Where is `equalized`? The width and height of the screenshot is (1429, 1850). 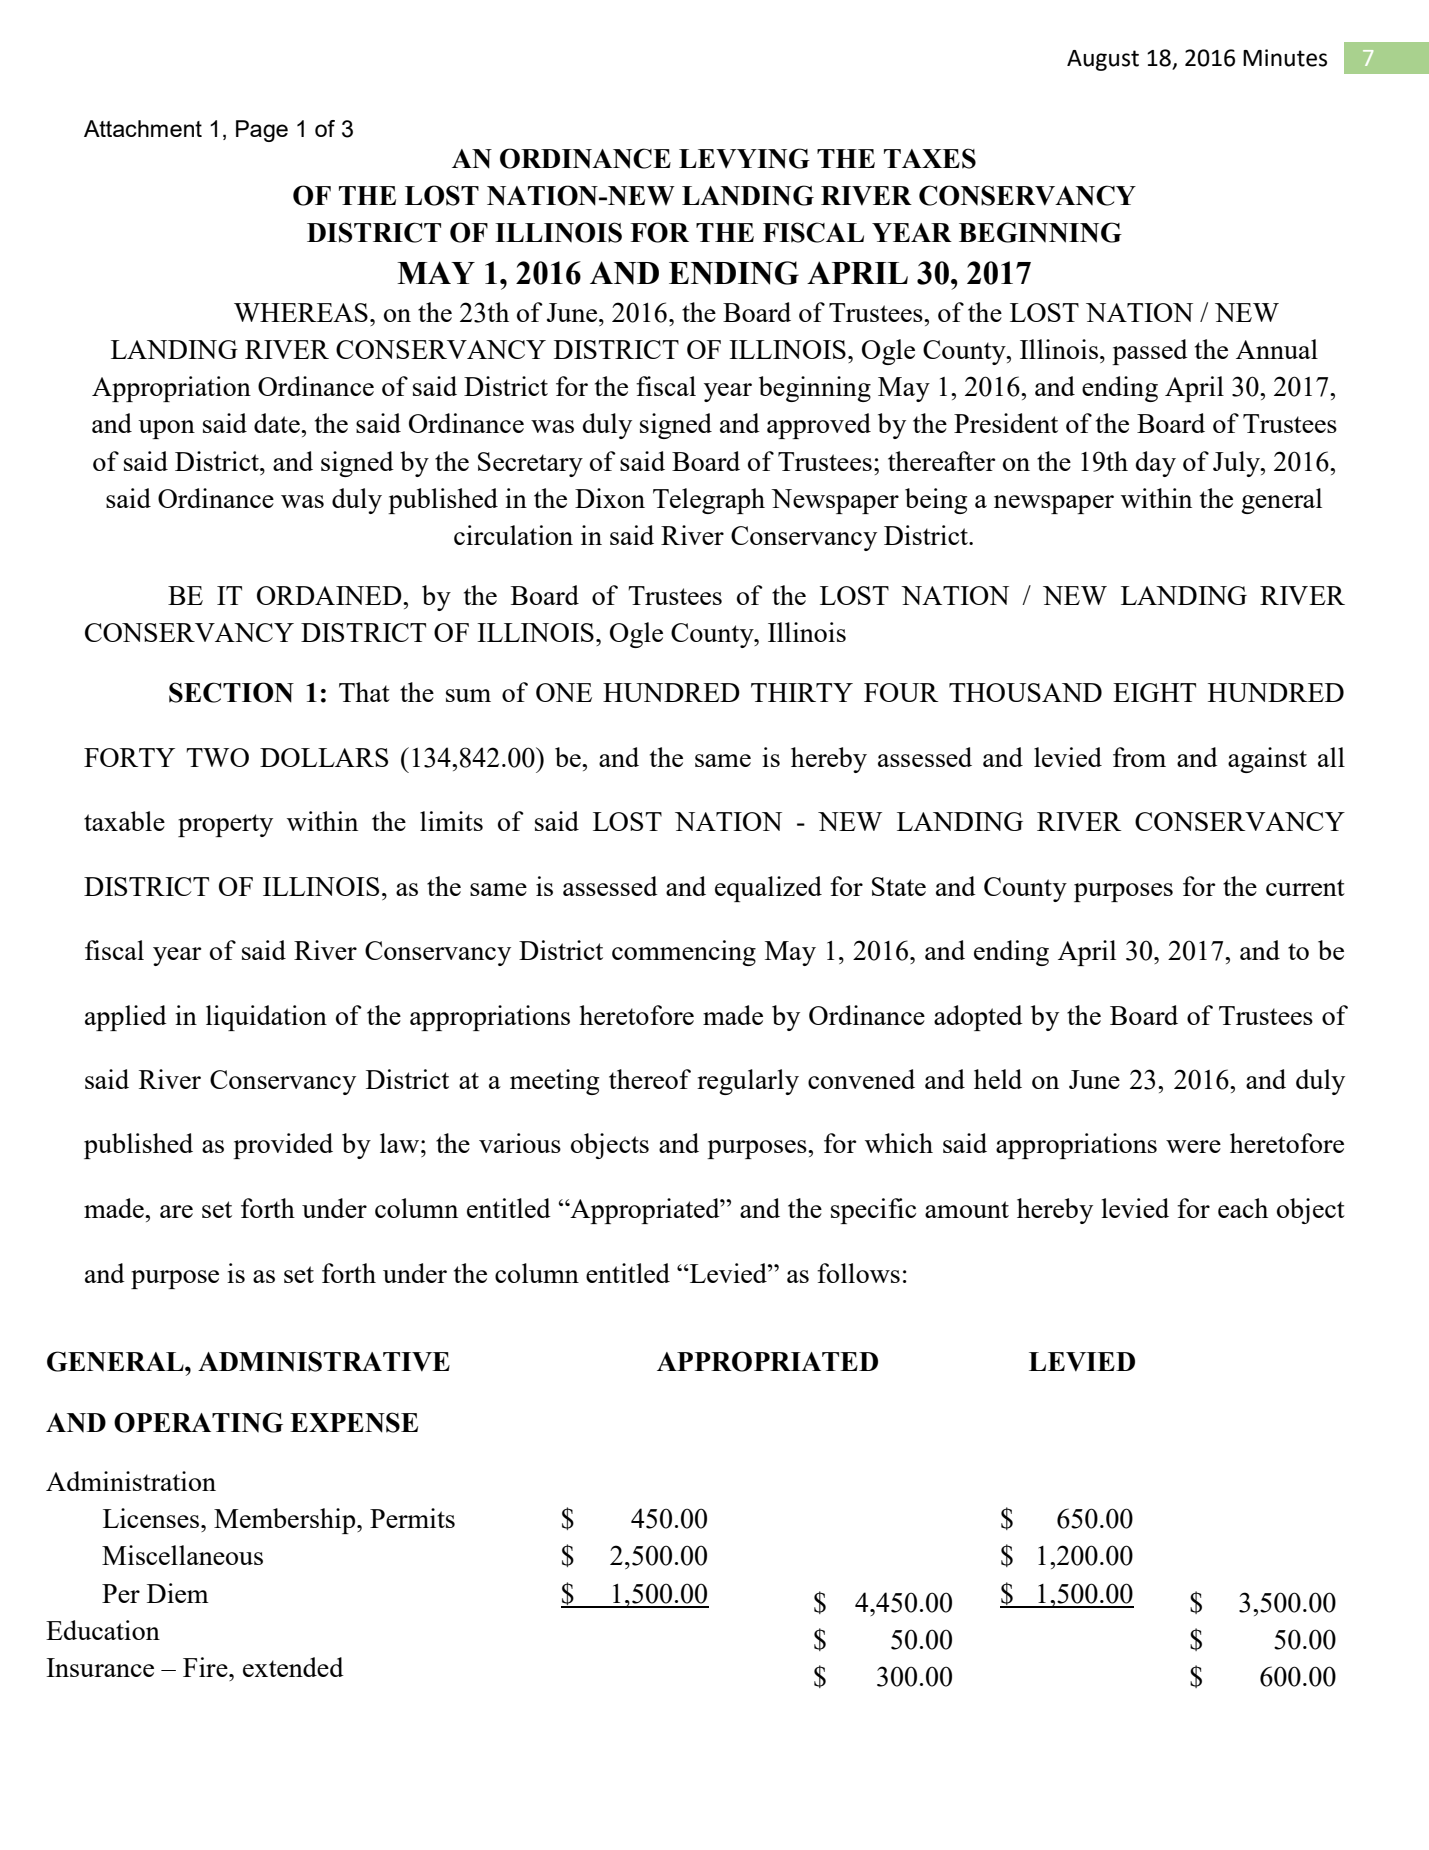 equalized is located at coordinates (768, 889).
